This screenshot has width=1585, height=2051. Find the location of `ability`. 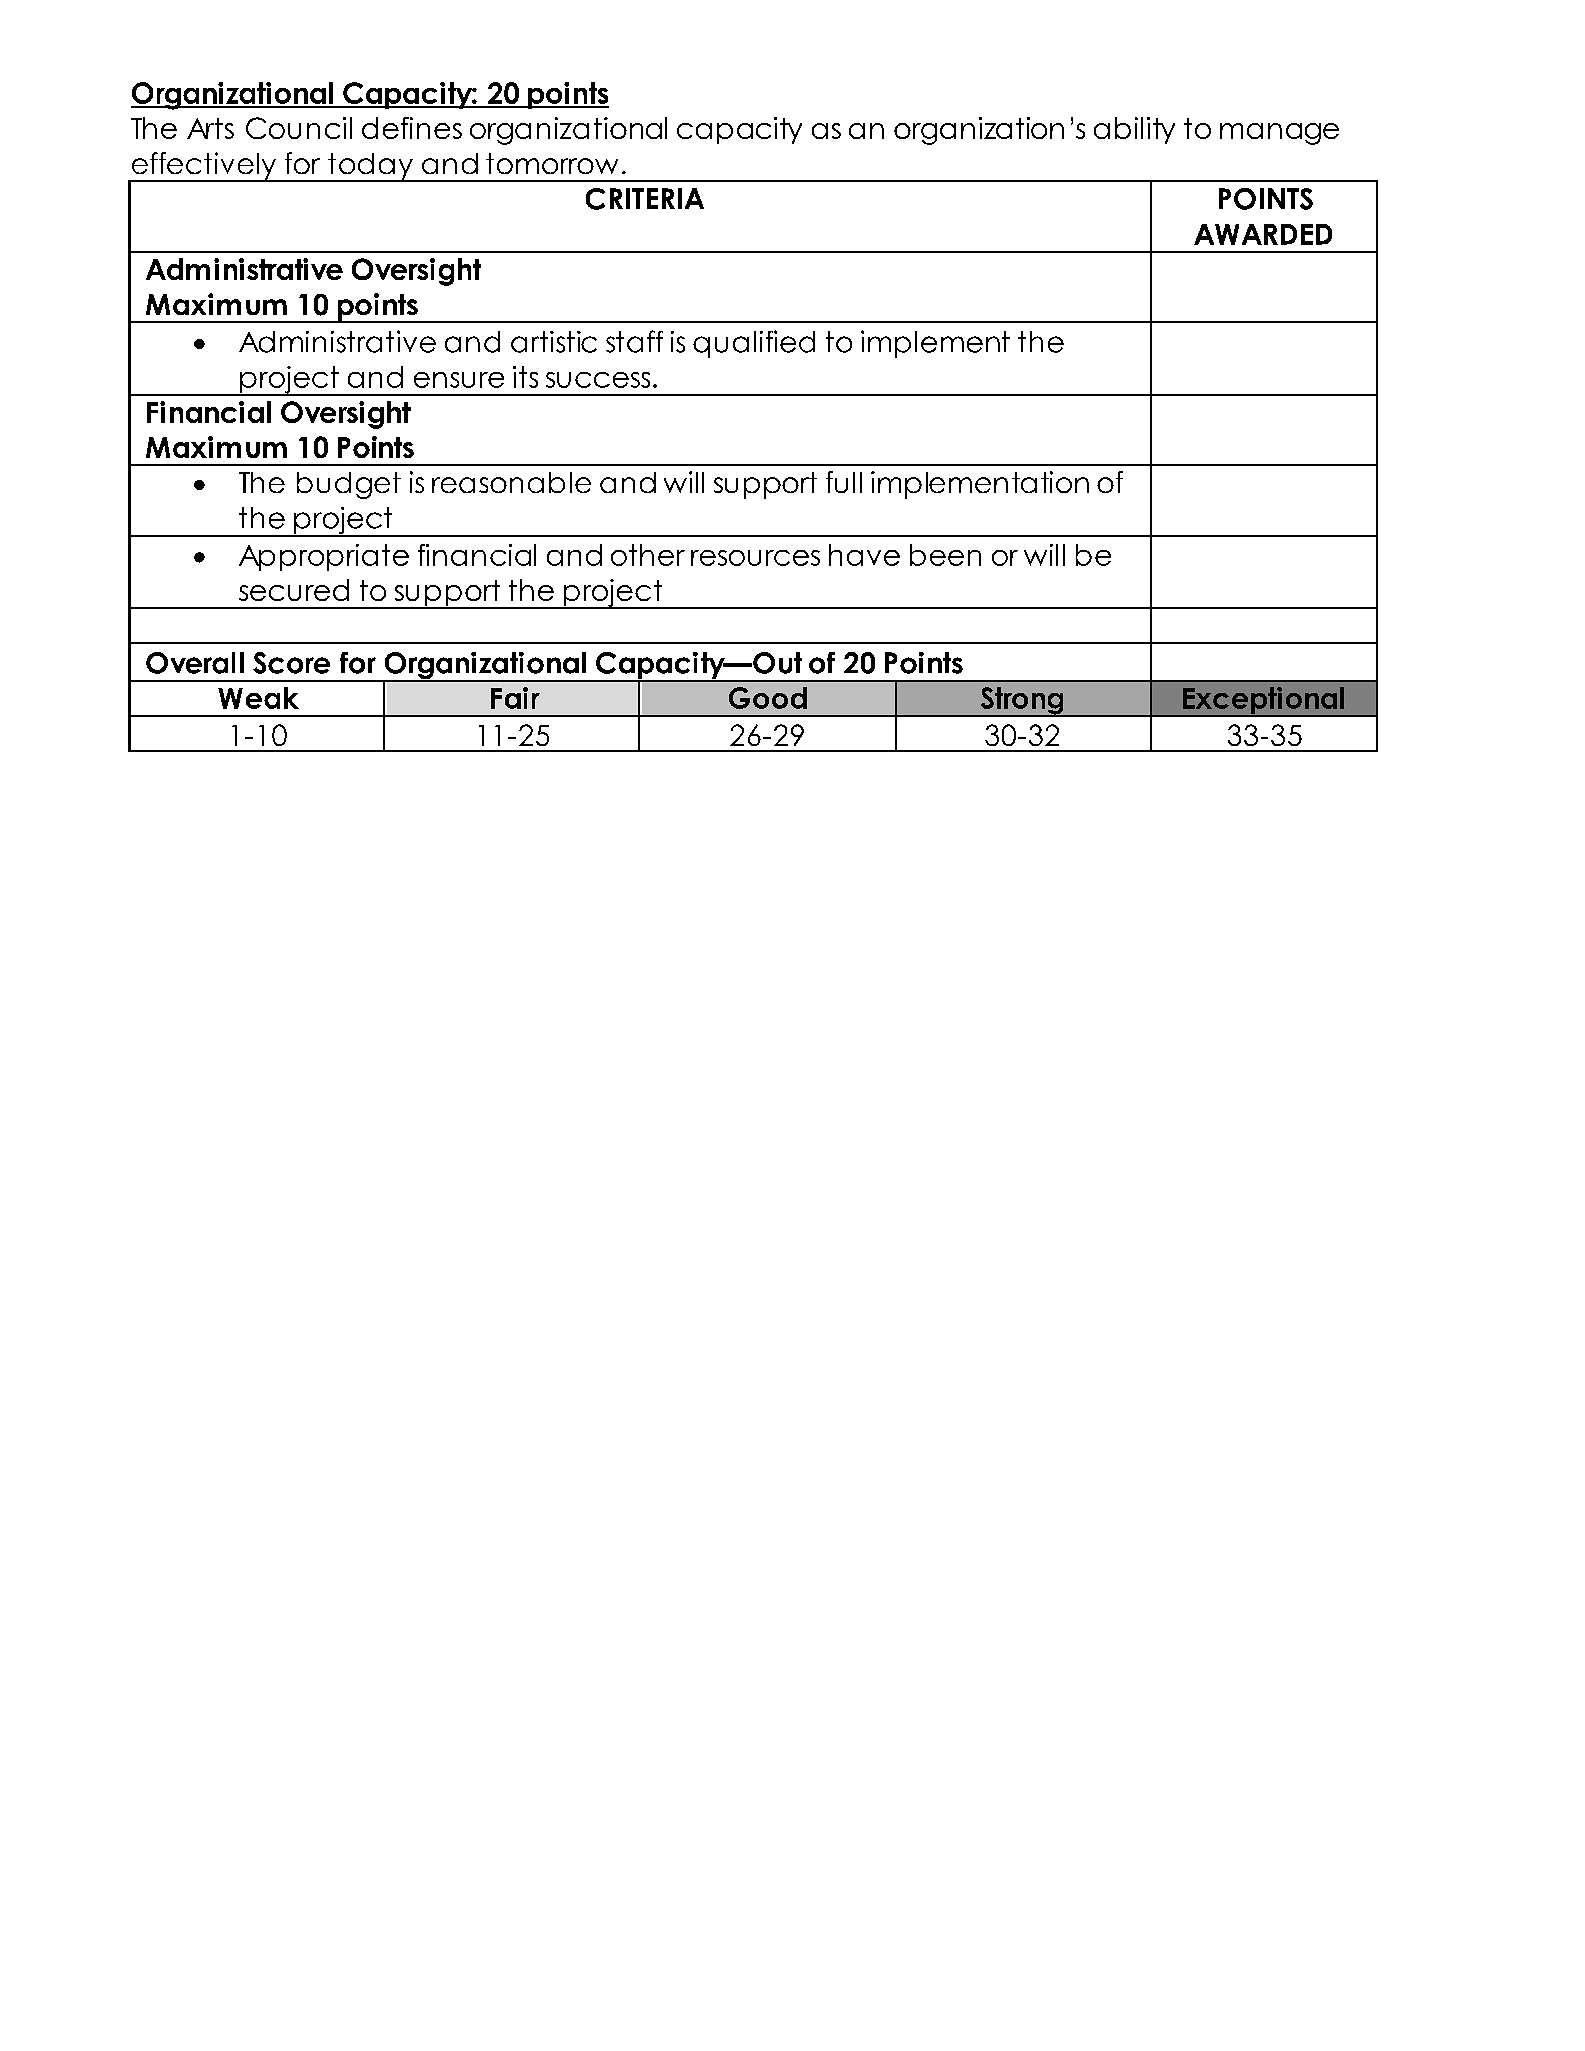

ability is located at coordinates (1134, 130).
